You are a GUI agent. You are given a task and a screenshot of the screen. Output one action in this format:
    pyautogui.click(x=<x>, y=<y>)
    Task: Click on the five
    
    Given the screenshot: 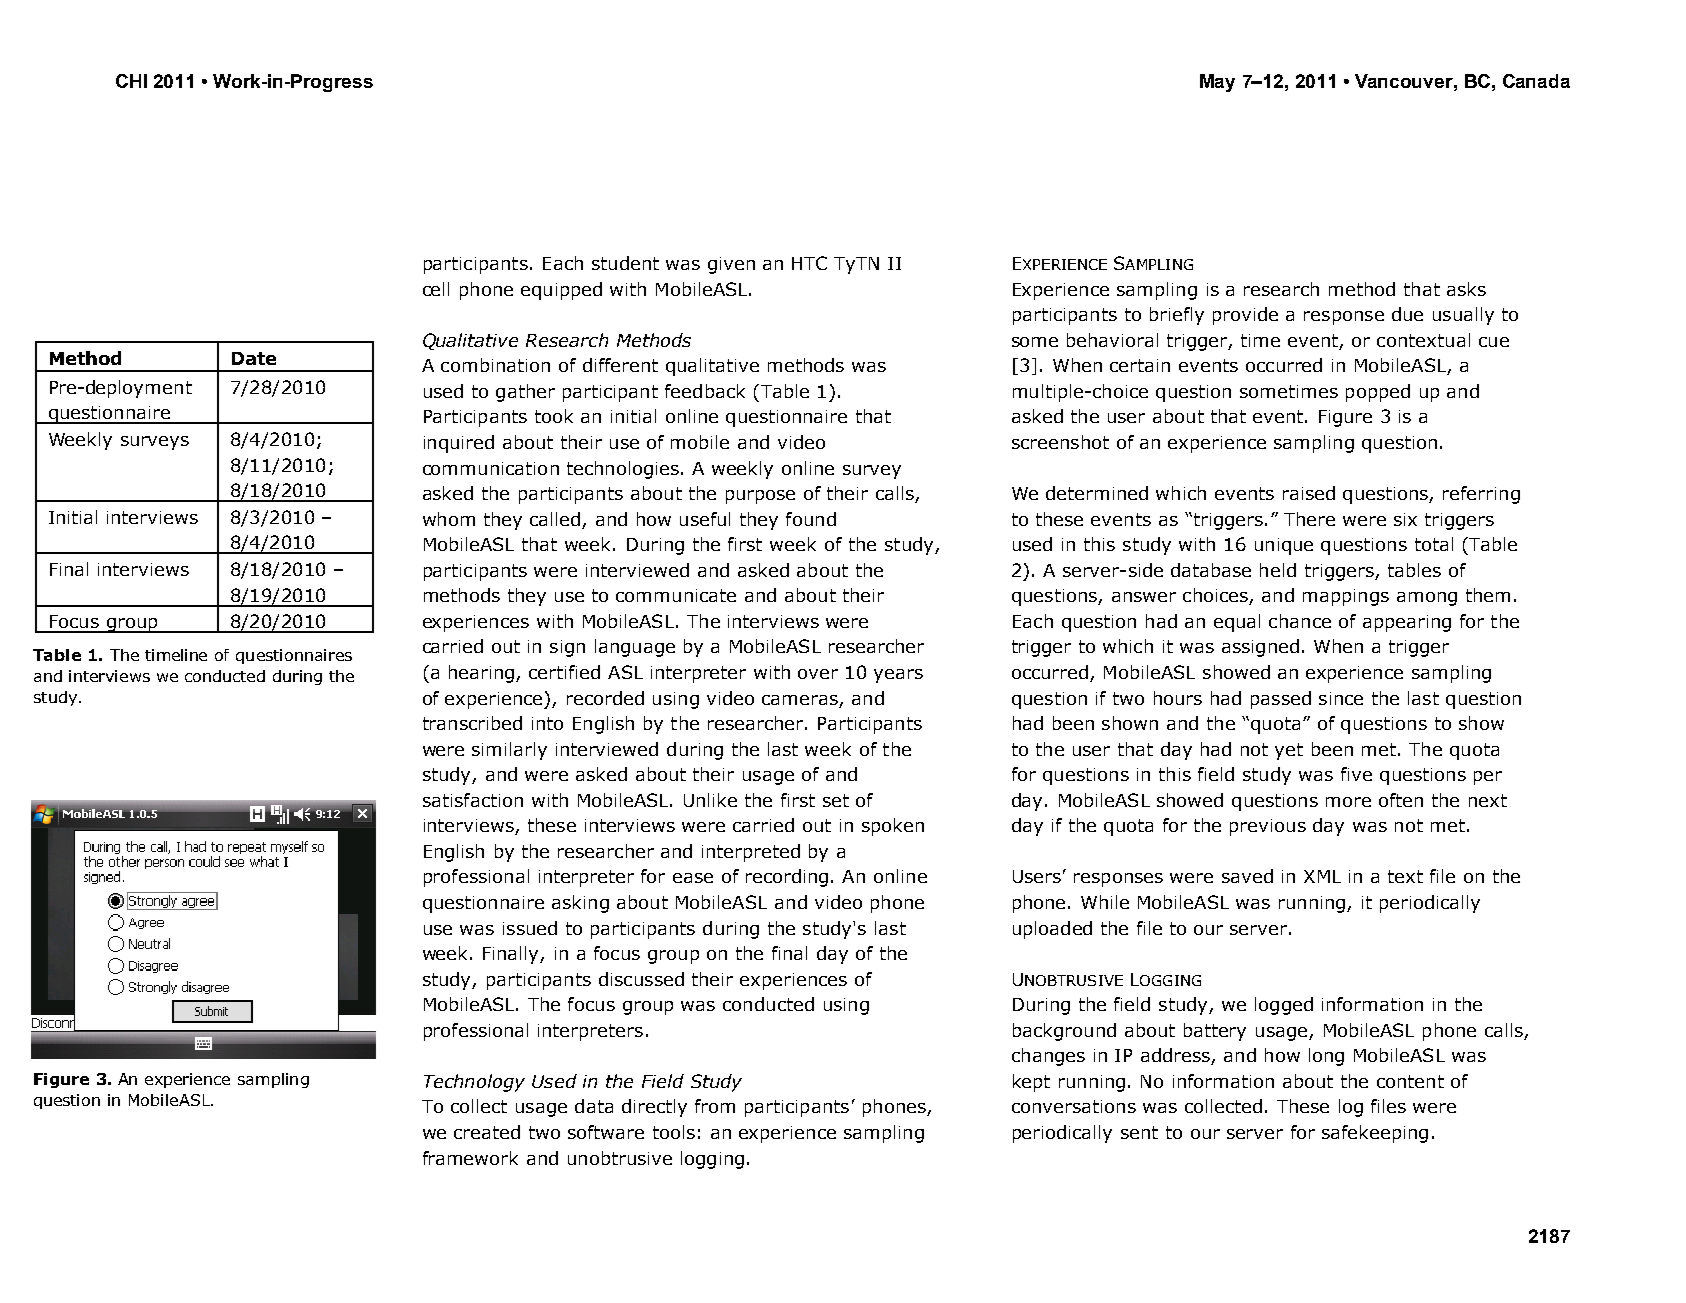 What is the action you would take?
    pyautogui.click(x=1356, y=774)
